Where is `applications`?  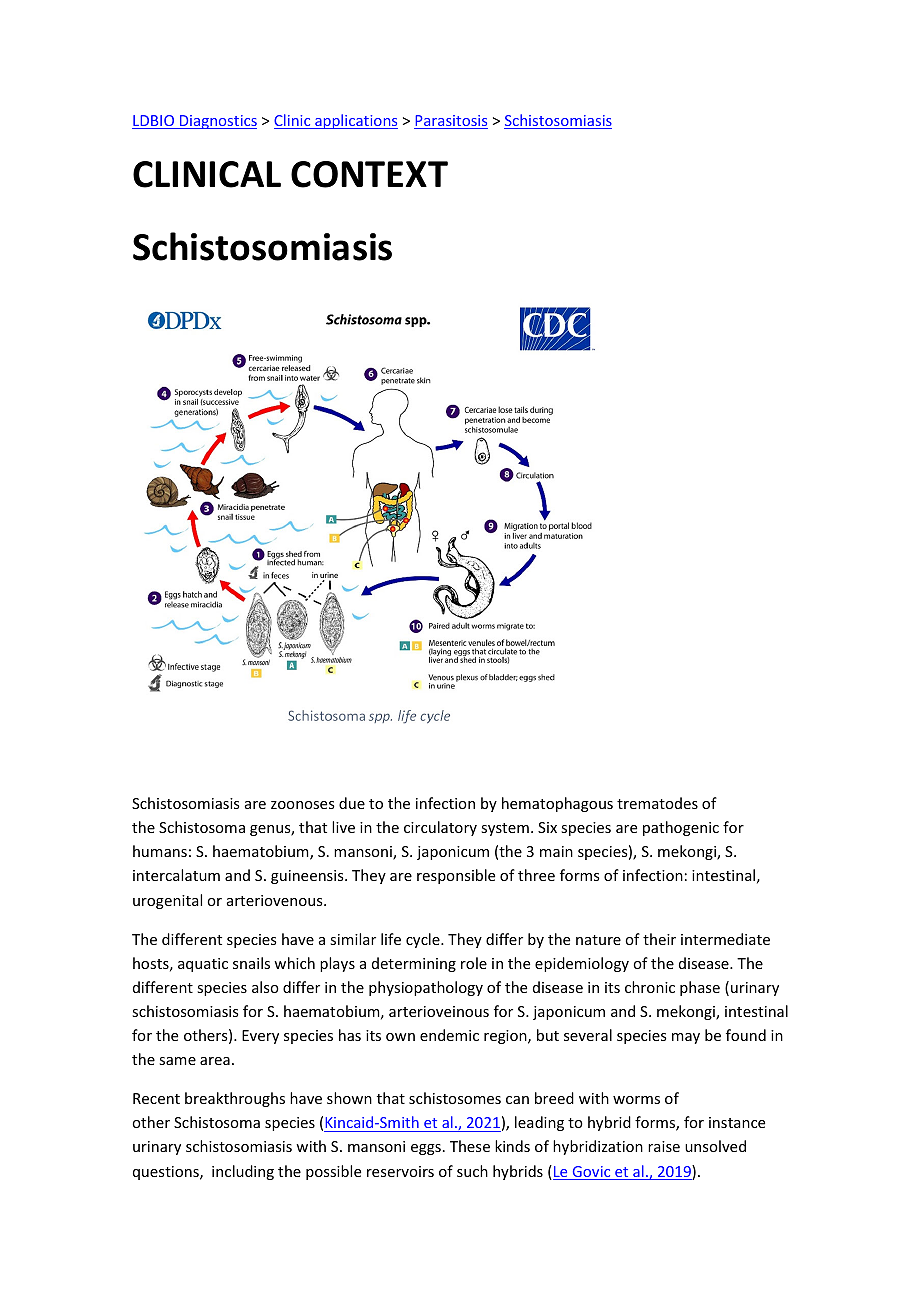
applications is located at coordinates (355, 121).
